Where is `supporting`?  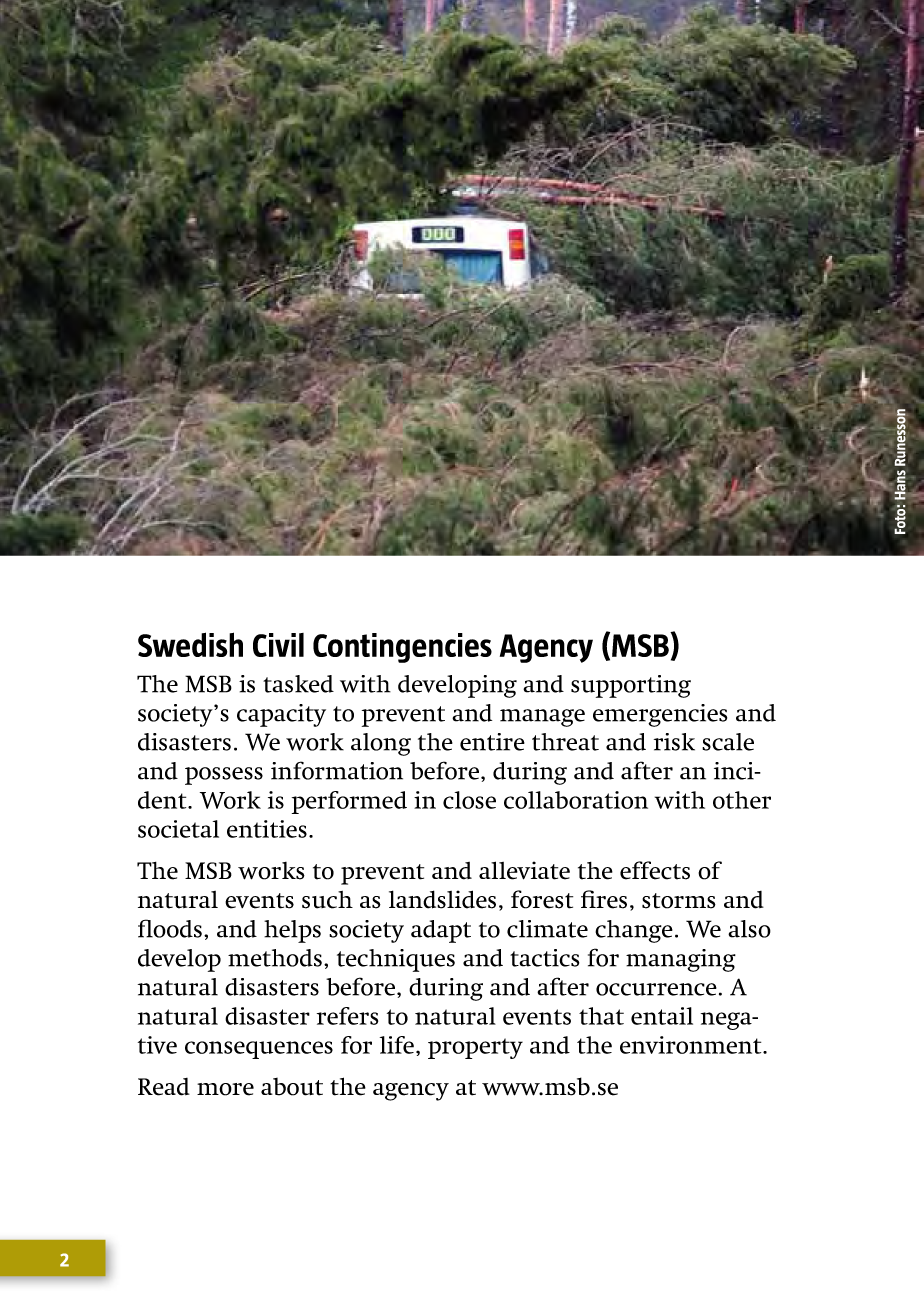
supporting is located at coordinates (631, 686).
